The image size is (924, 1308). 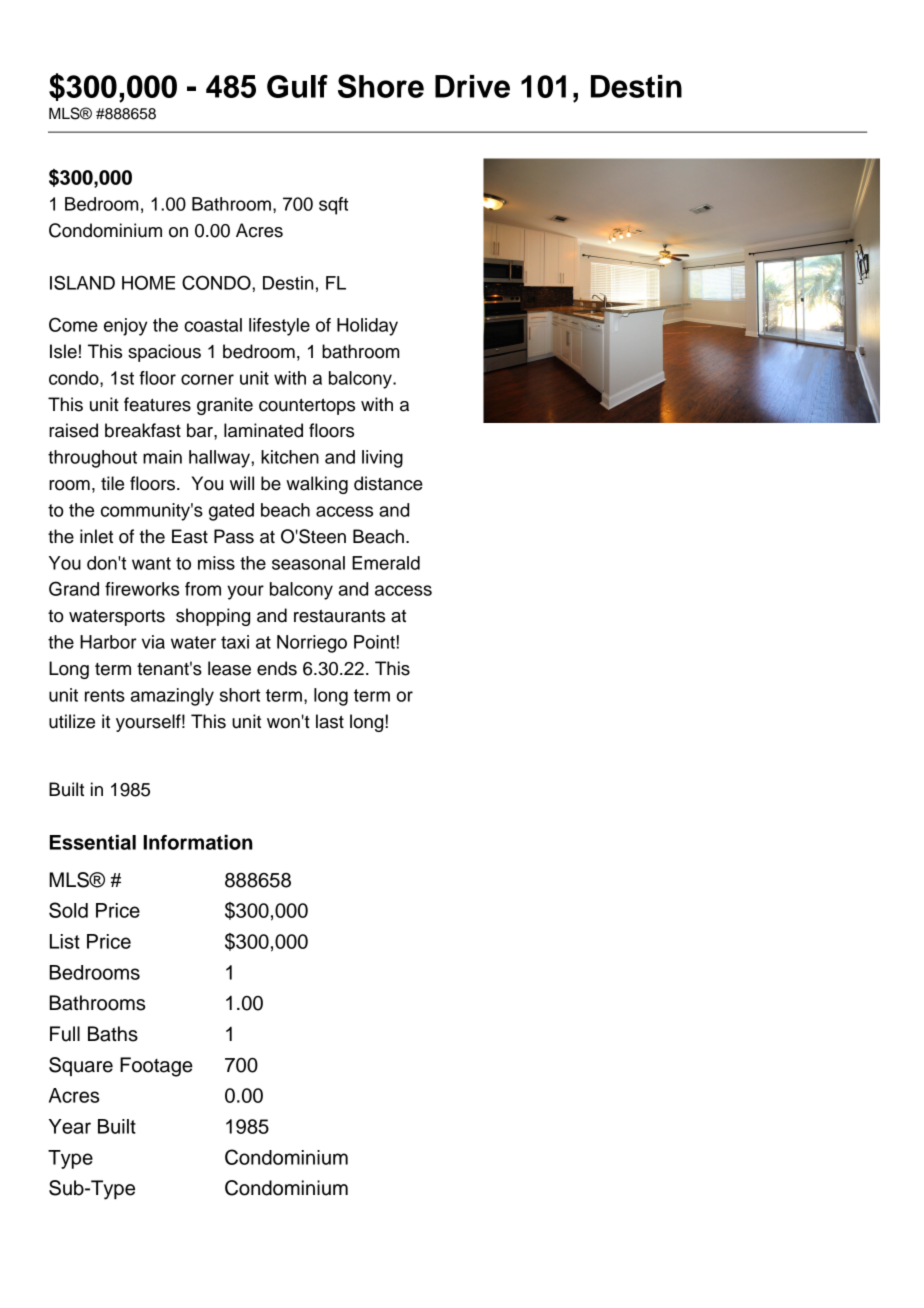 I want to click on Gulf, so click(x=297, y=86).
